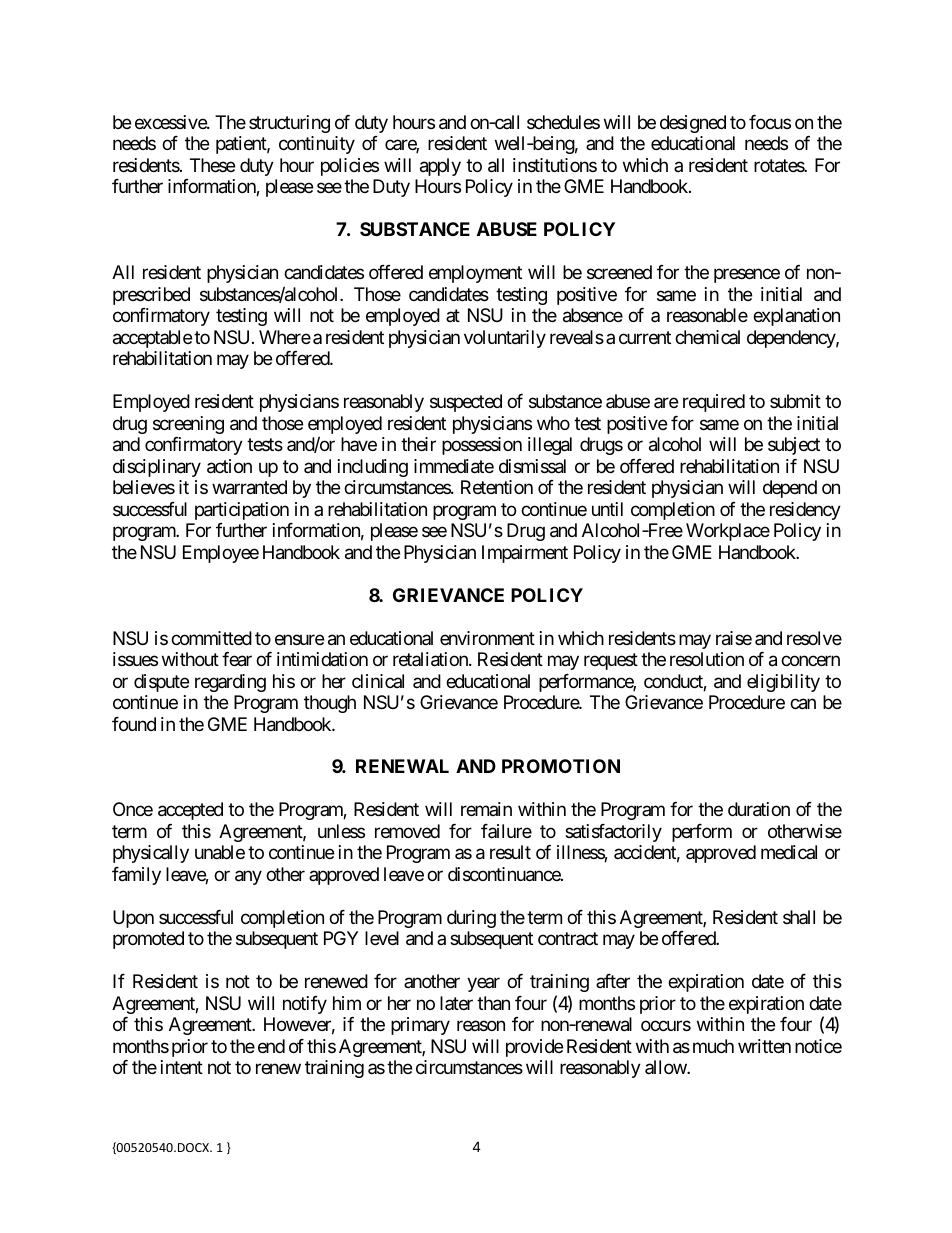 This document has height=1233, width=952. Describe the element at coordinates (440, 167) in the document. I see `apply` at that location.
